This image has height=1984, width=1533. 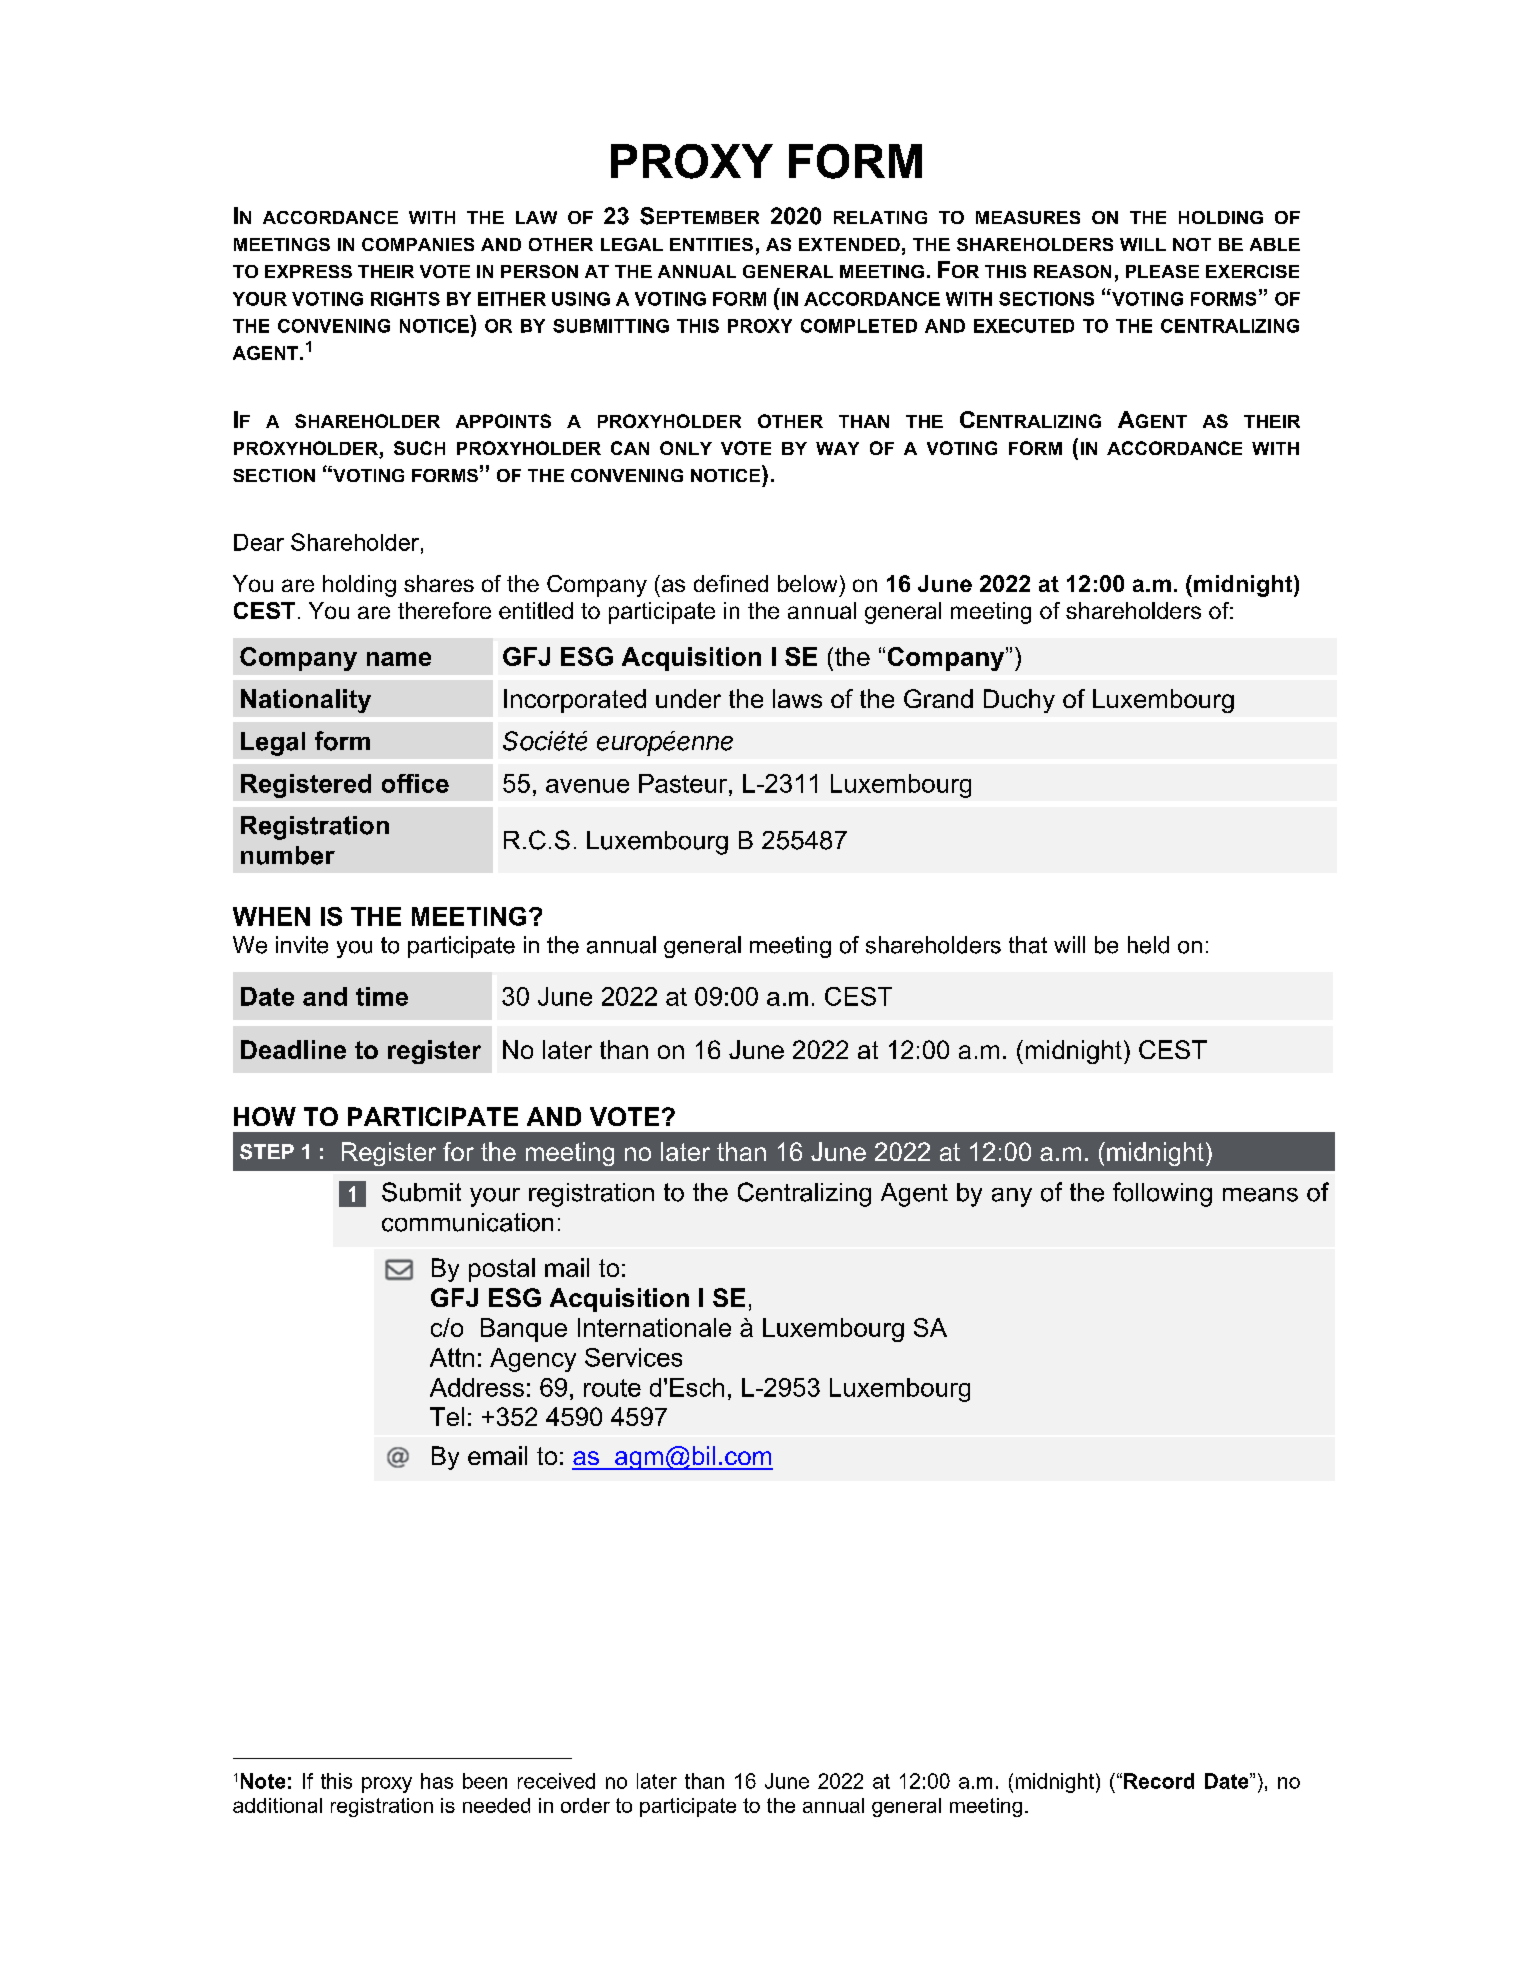 I want to click on communication, so click(x=467, y=1222).
